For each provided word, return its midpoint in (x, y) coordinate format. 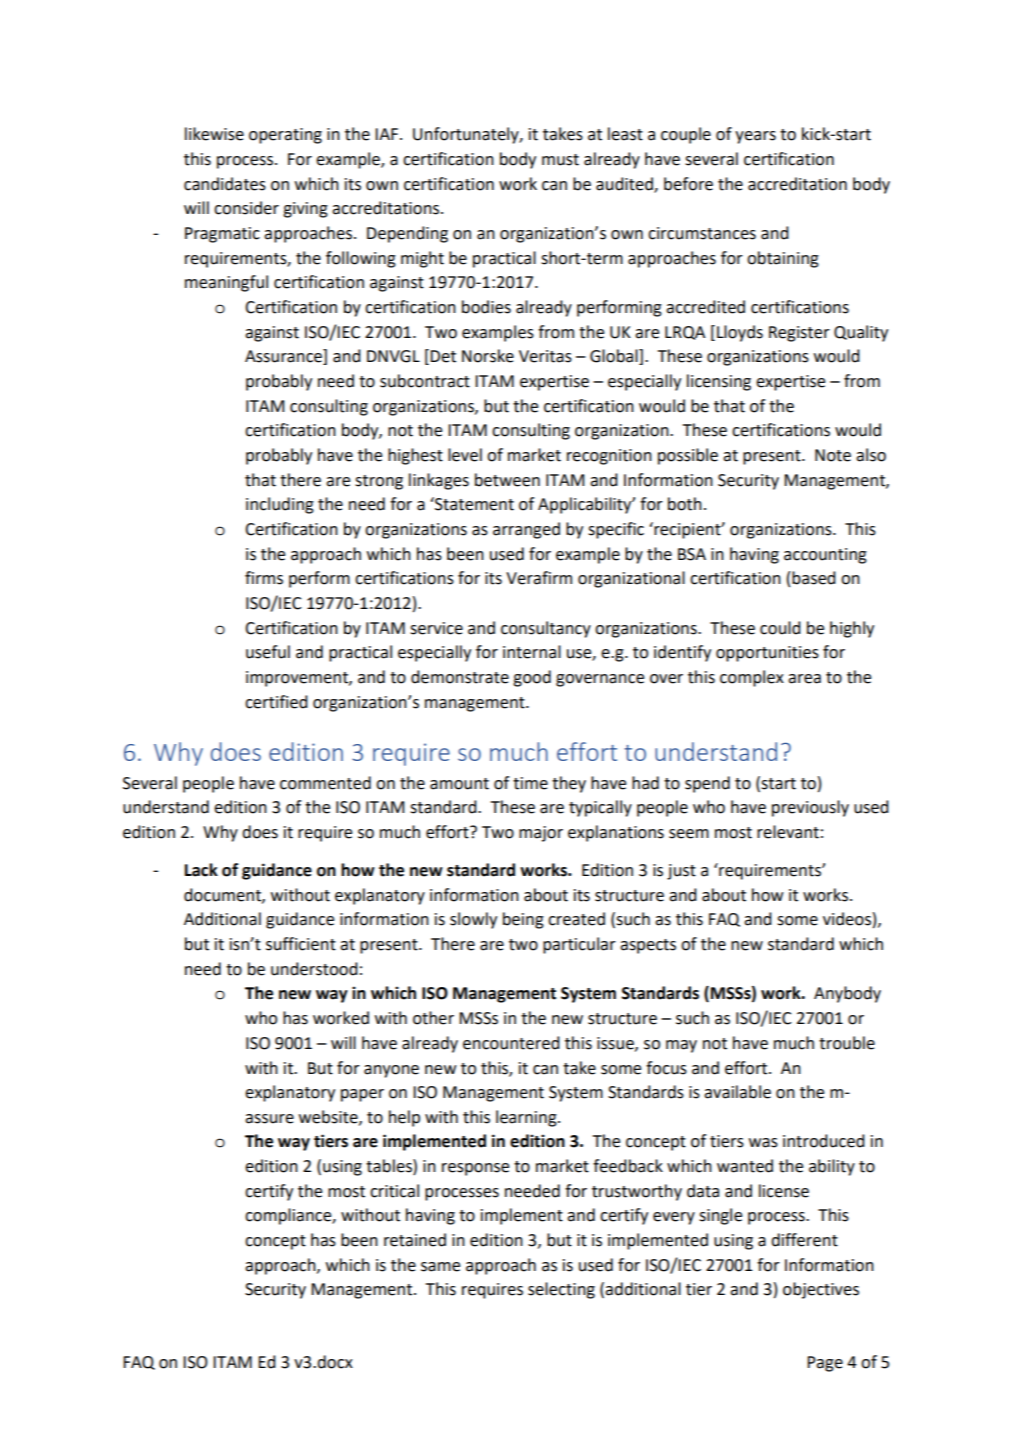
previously (810, 808)
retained (415, 1240)
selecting (561, 1290)
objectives (821, 1290)
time (530, 783)
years (755, 137)
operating (285, 136)
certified (276, 702)
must (560, 160)
